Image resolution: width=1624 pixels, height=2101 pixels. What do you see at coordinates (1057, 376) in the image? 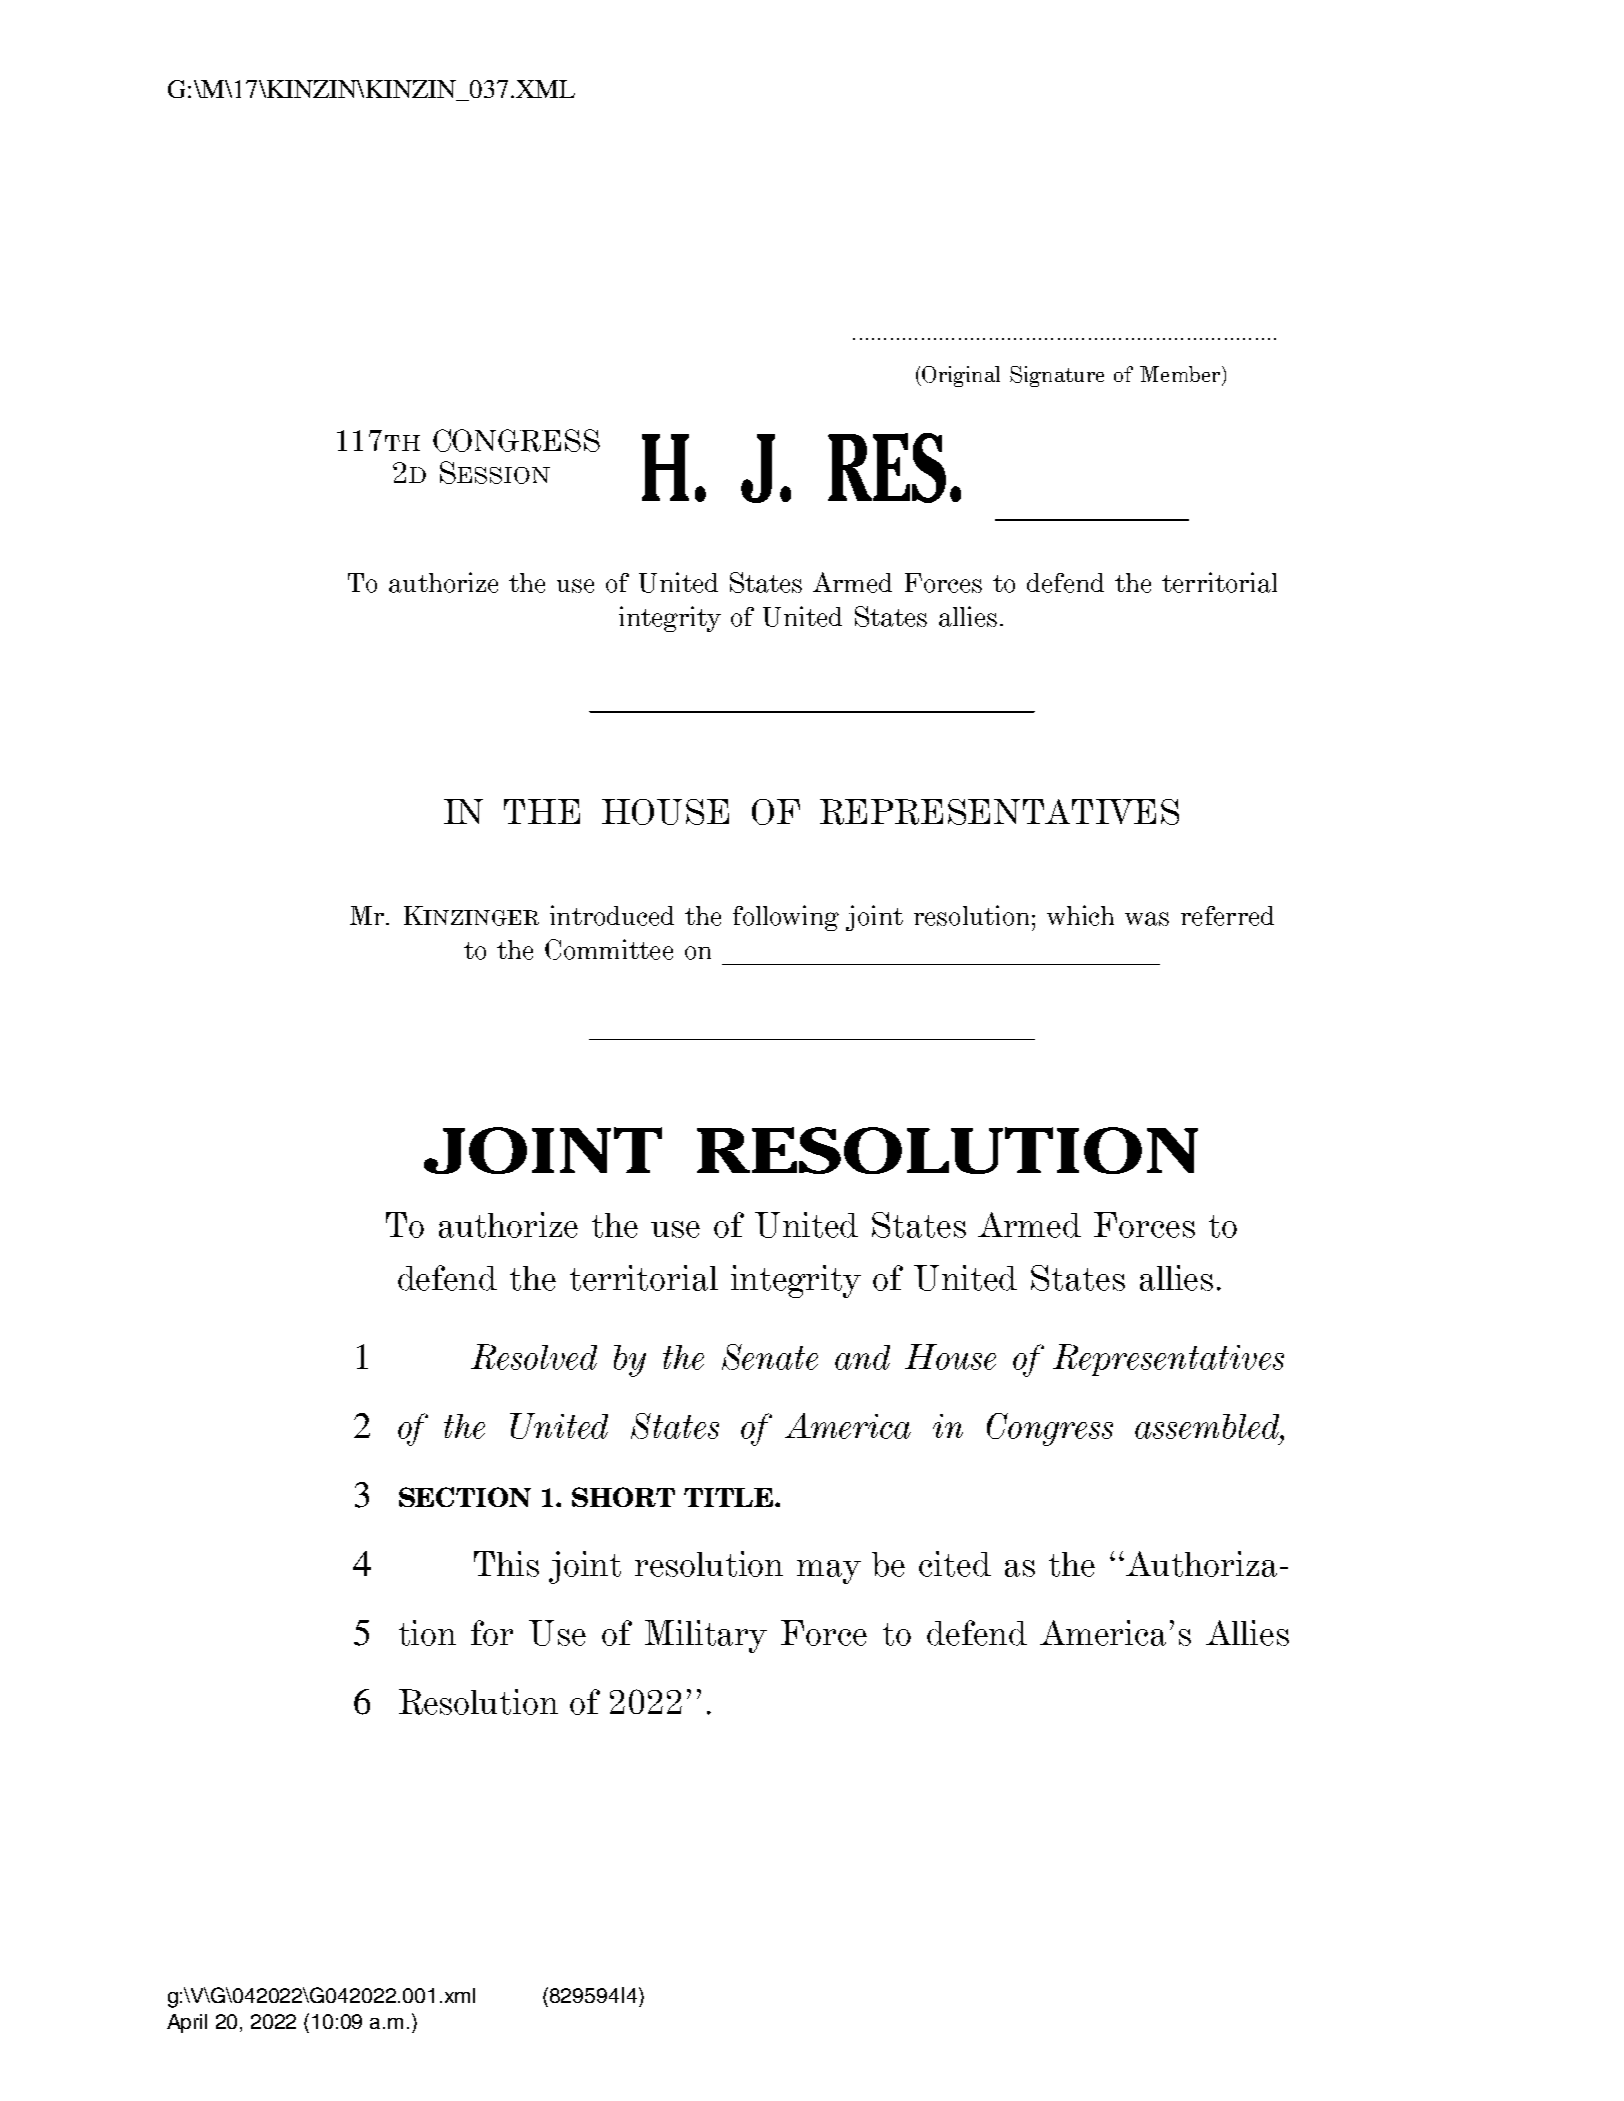
I see `Signature` at bounding box center [1057, 376].
